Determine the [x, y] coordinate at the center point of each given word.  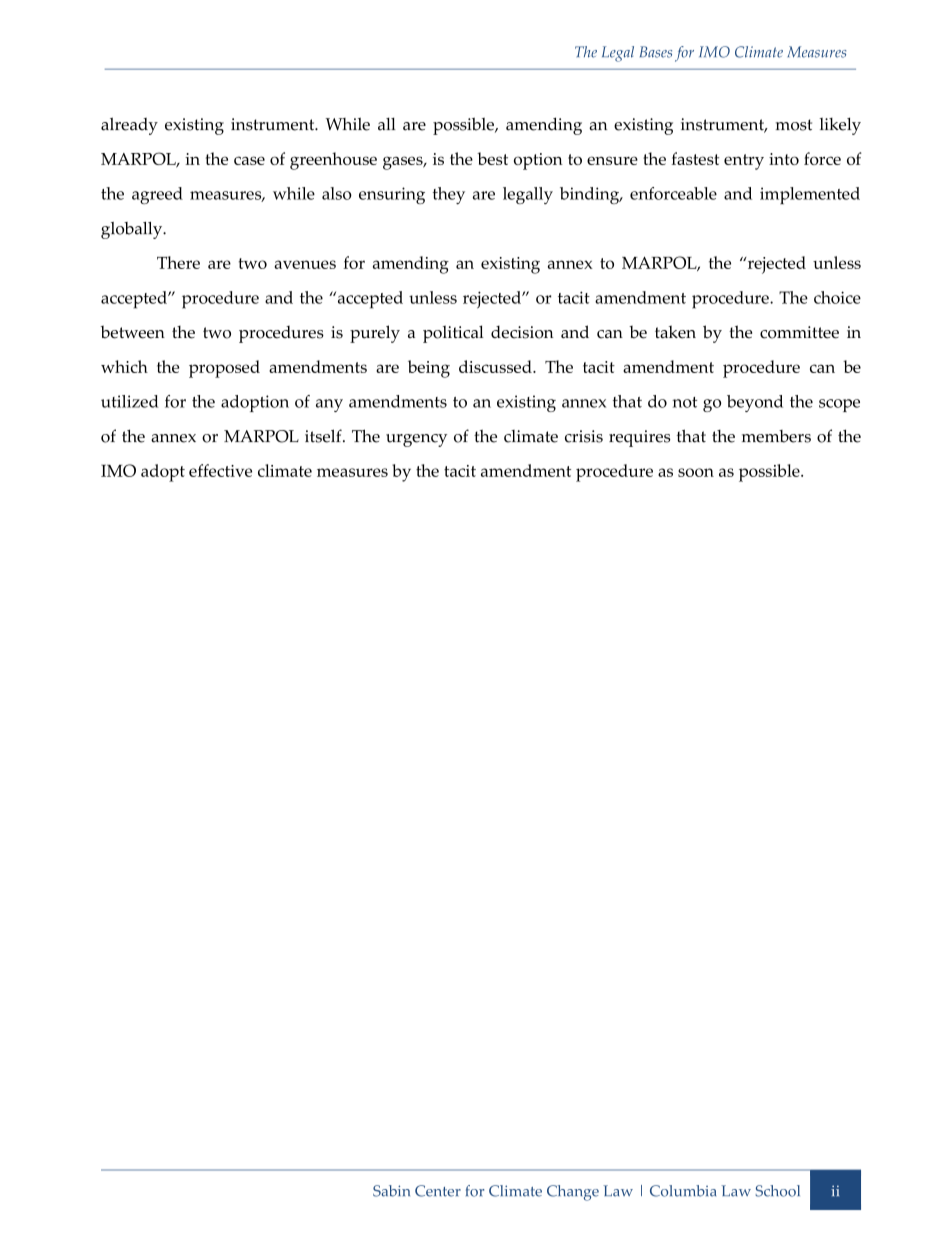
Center [438, 1191]
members [776, 436]
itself [324, 436]
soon [696, 472]
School [777, 1191]
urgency [416, 440]
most [794, 125]
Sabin [391, 1191]
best [492, 158]
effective [220, 470]
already [129, 126]
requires [640, 438]
